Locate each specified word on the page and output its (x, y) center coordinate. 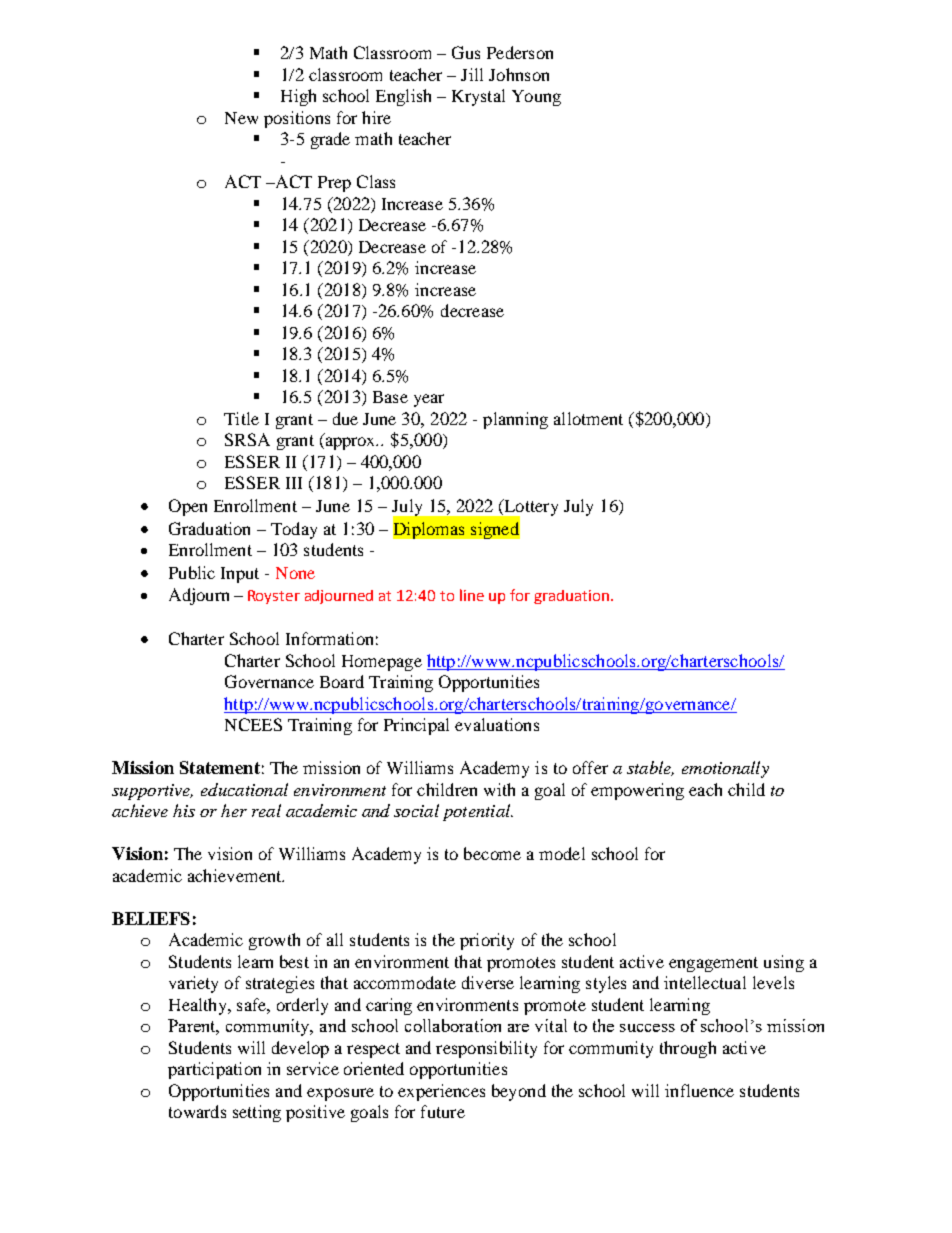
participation (214, 1070)
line (472, 595)
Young (536, 98)
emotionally (725, 769)
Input (240, 575)
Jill (472, 74)
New (241, 118)
